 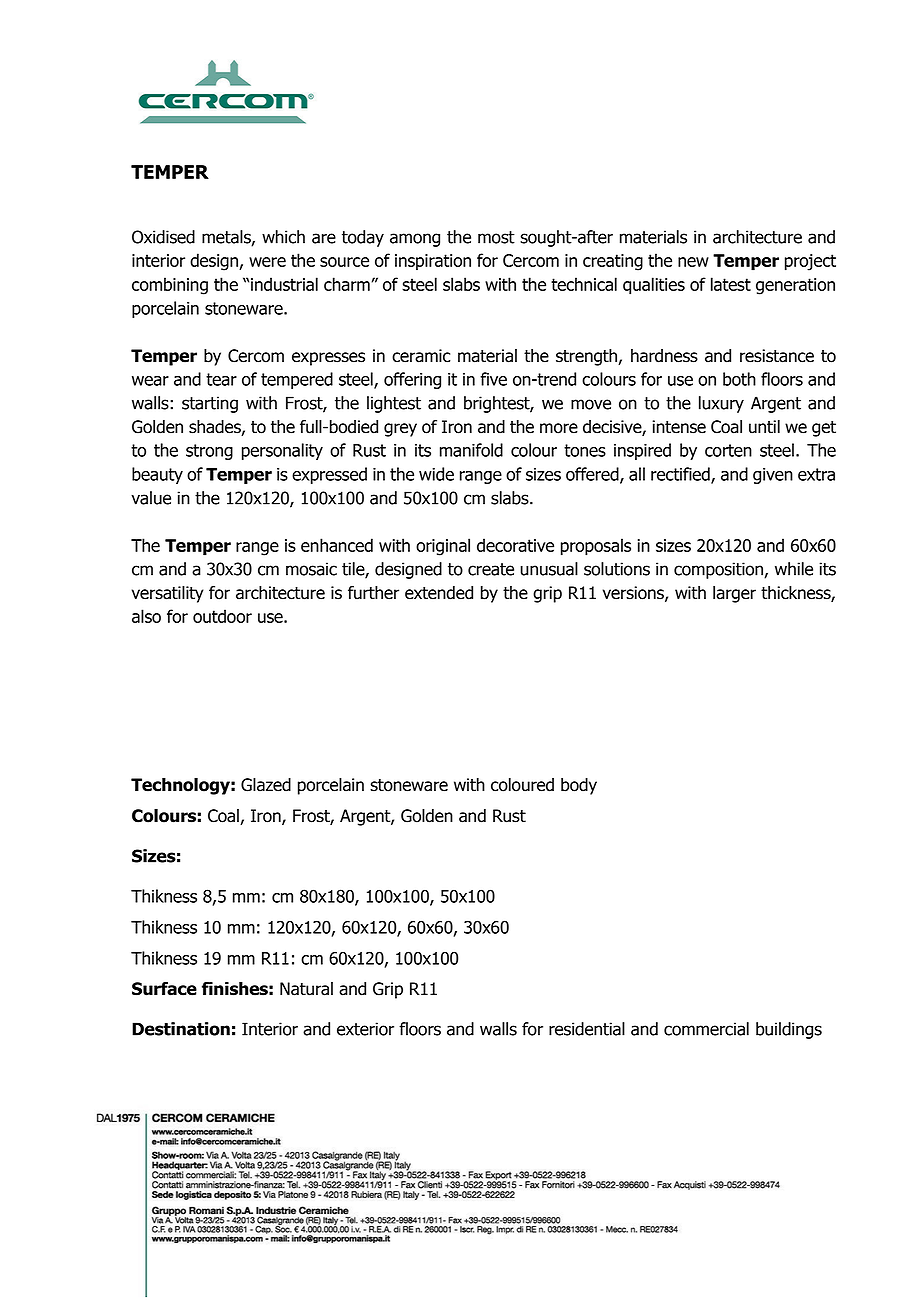 What do you see at coordinates (734, 594) in the image?
I see `larger` at bounding box center [734, 594].
